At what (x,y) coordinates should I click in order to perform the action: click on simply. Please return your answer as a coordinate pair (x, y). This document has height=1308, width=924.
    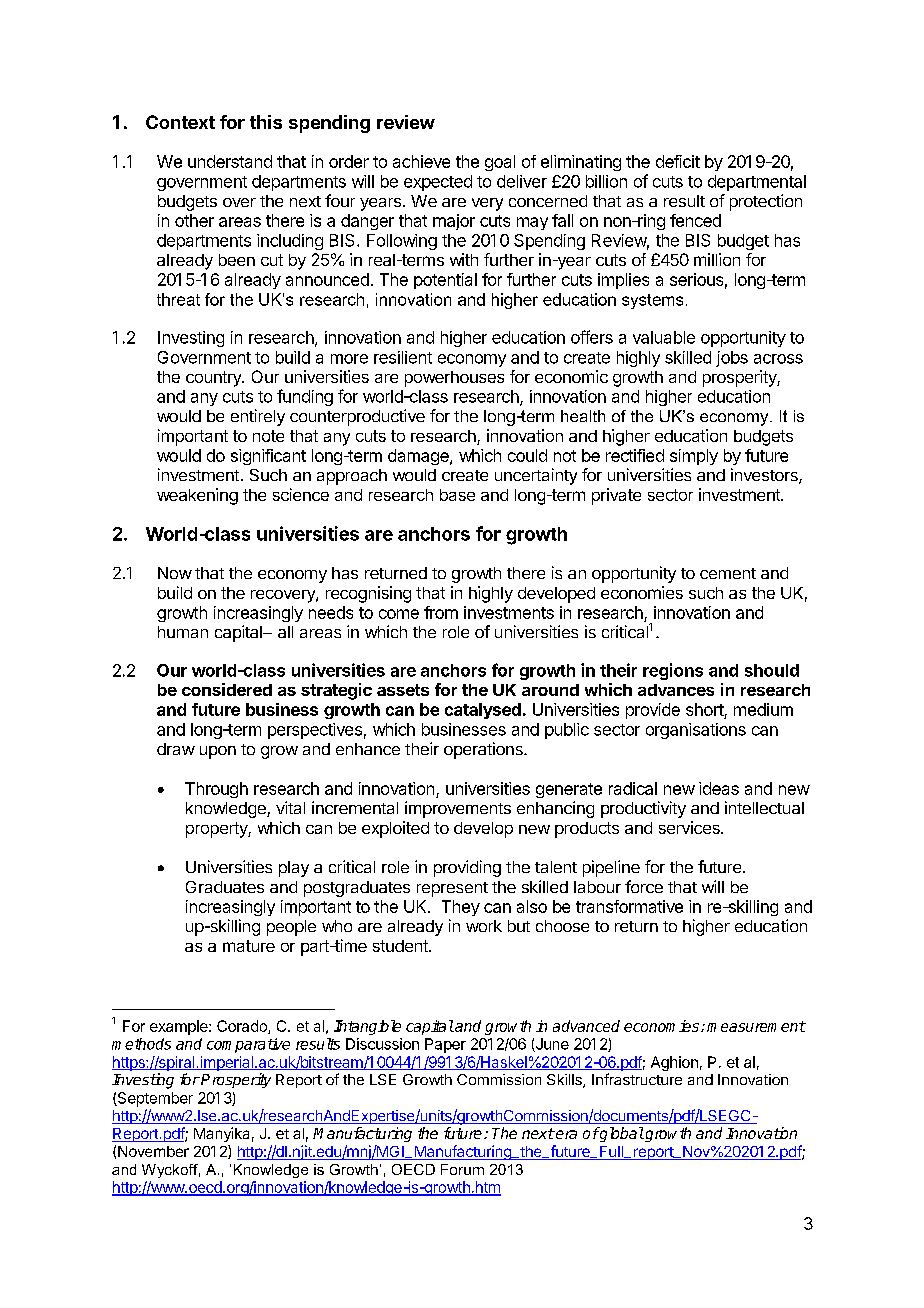
    Looking at the image, I should click on (694, 457).
